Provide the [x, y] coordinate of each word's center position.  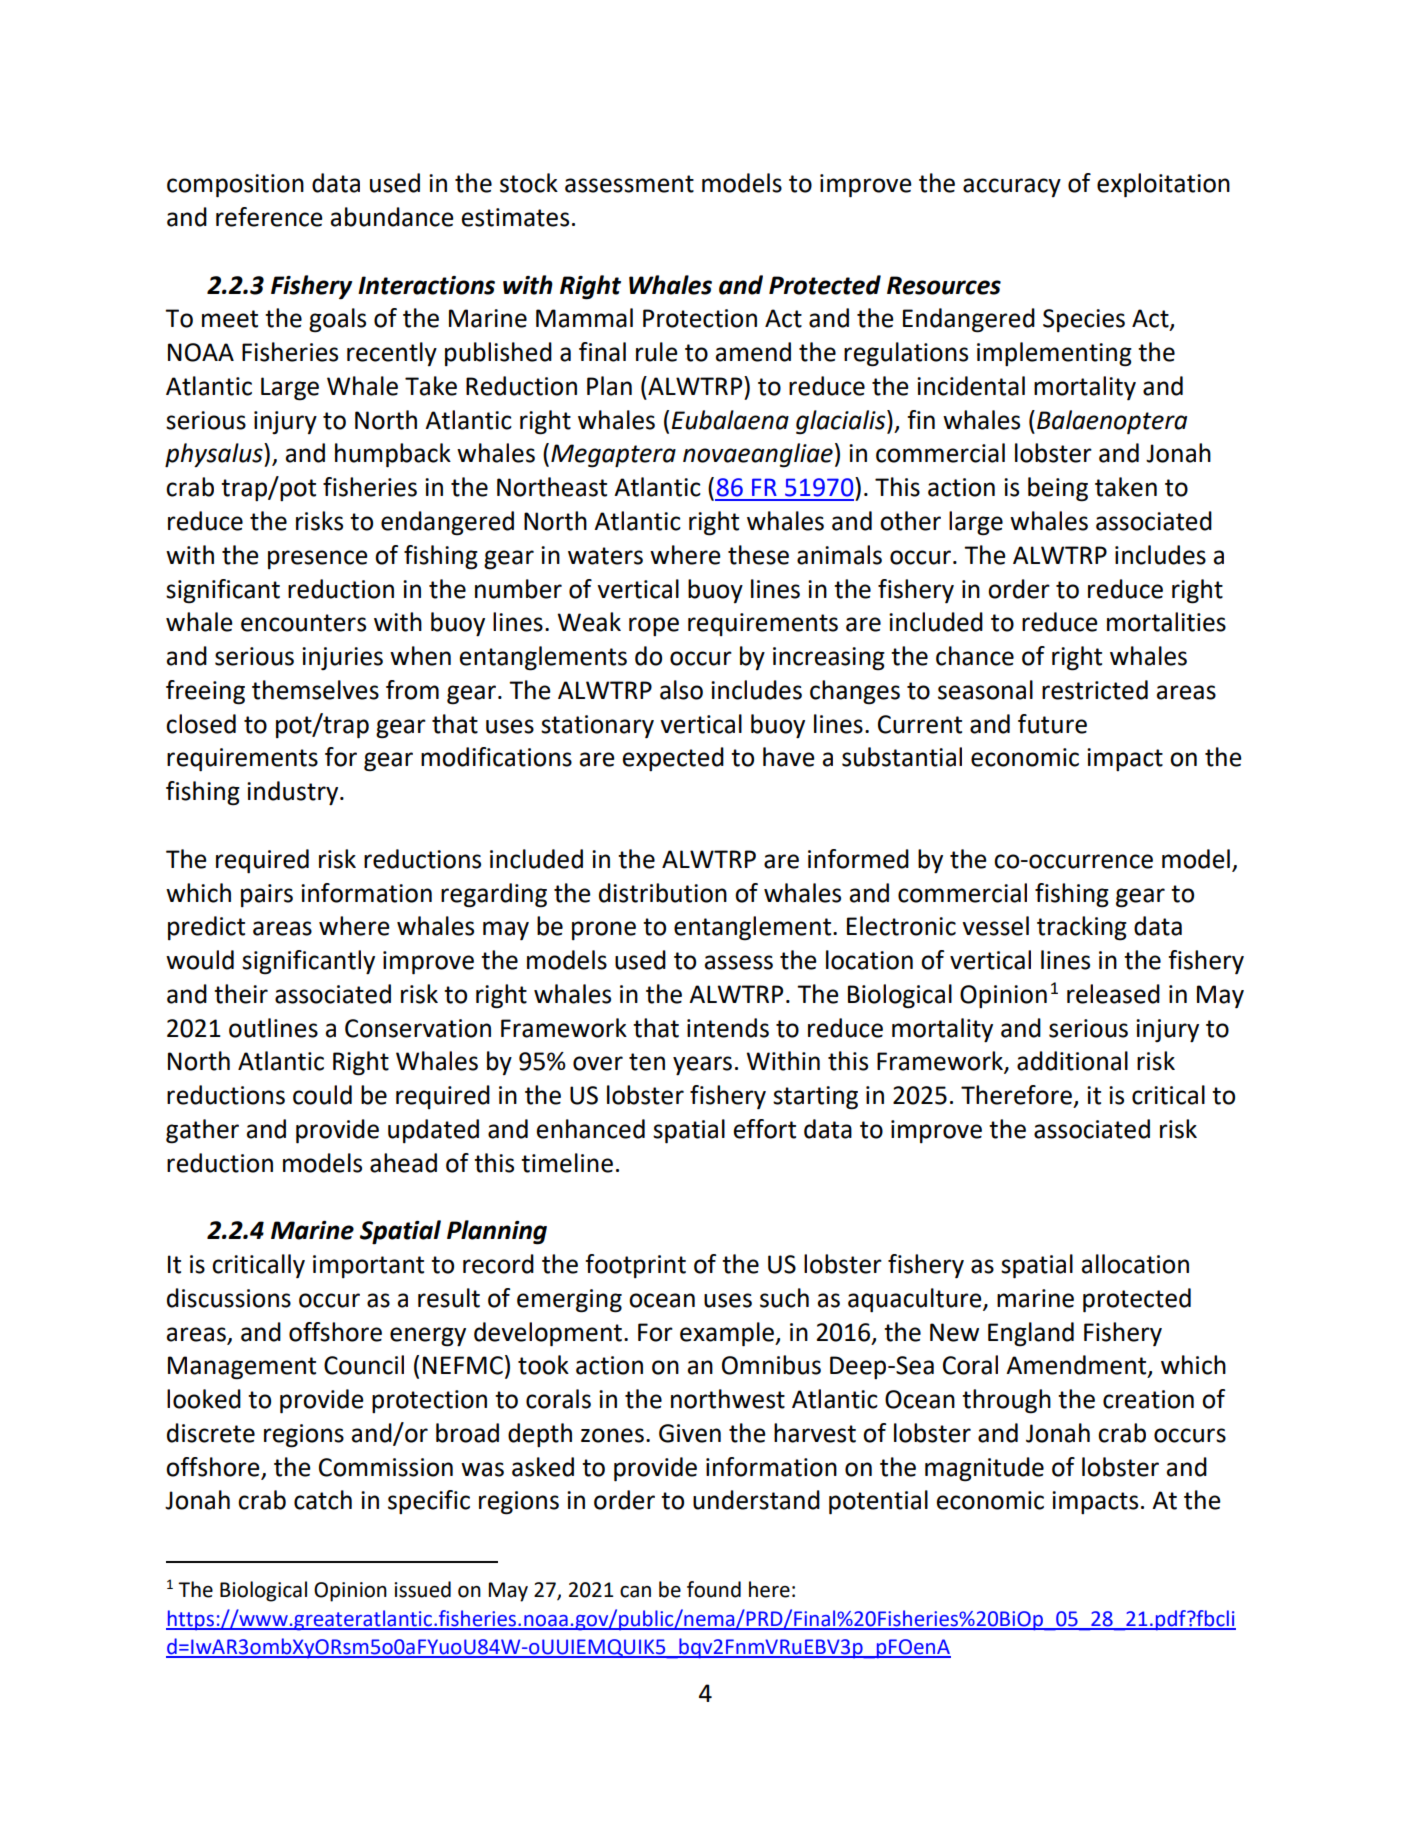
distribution [663, 893]
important [368, 1266]
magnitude [984, 1469]
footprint [635, 1266]
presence [318, 559]
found [714, 1589]
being [1058, 489]
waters [605, 556]
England [1031, 1334]
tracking [1082, 928]
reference [269, 217]
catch [323, 1500]
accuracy [1012, 187]
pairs [267, 895]
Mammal [584, 318]
